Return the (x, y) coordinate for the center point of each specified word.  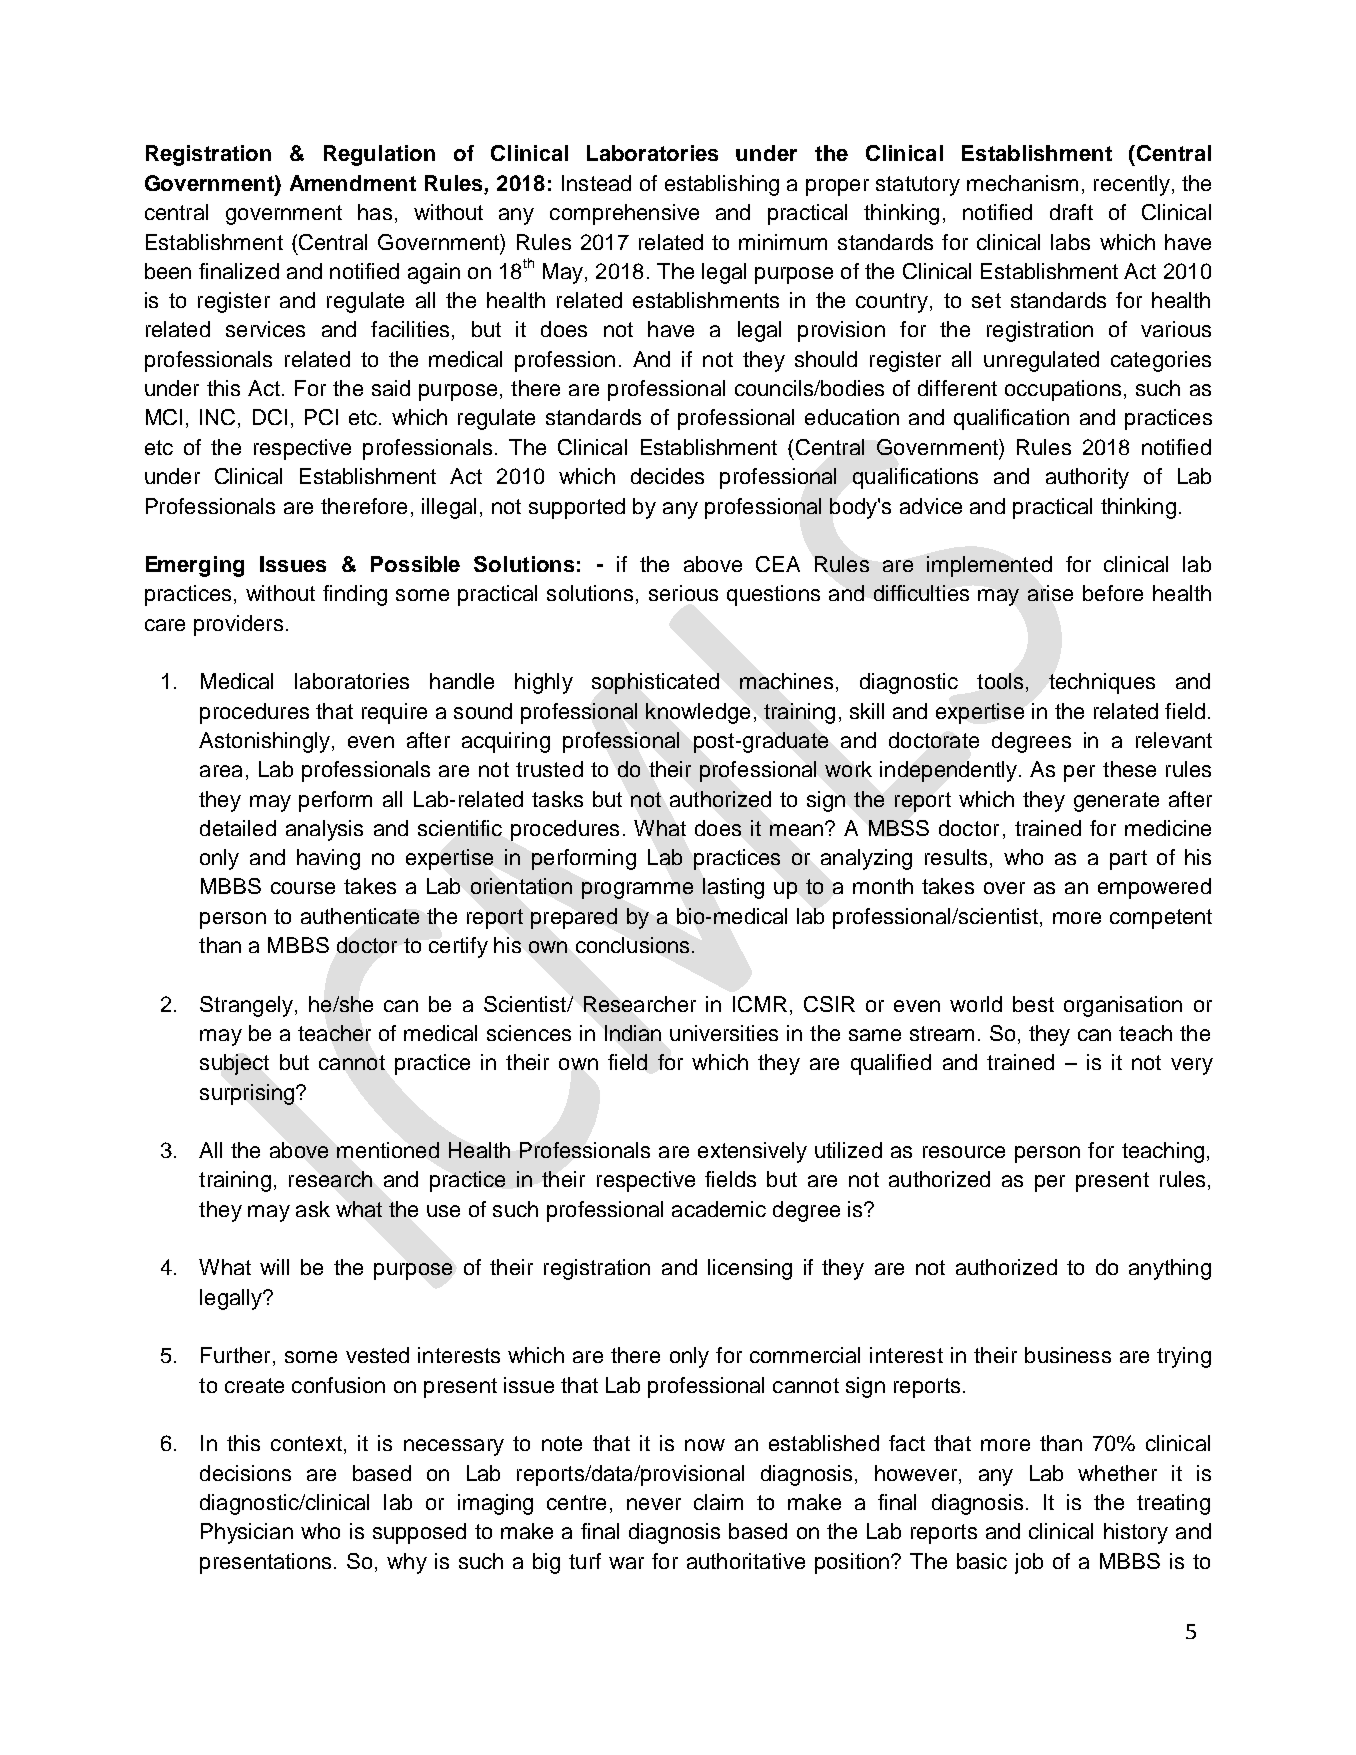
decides (667, 476)
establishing (722, 185)
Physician (247, 1533)
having (328, 859)
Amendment (353, 183)
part (1128, 860)
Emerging (195, 566)
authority (1087, 478)
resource (964, 1152)
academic (719, 1209)
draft (1071, 212)
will (274, 1267)
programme (637, 890)
